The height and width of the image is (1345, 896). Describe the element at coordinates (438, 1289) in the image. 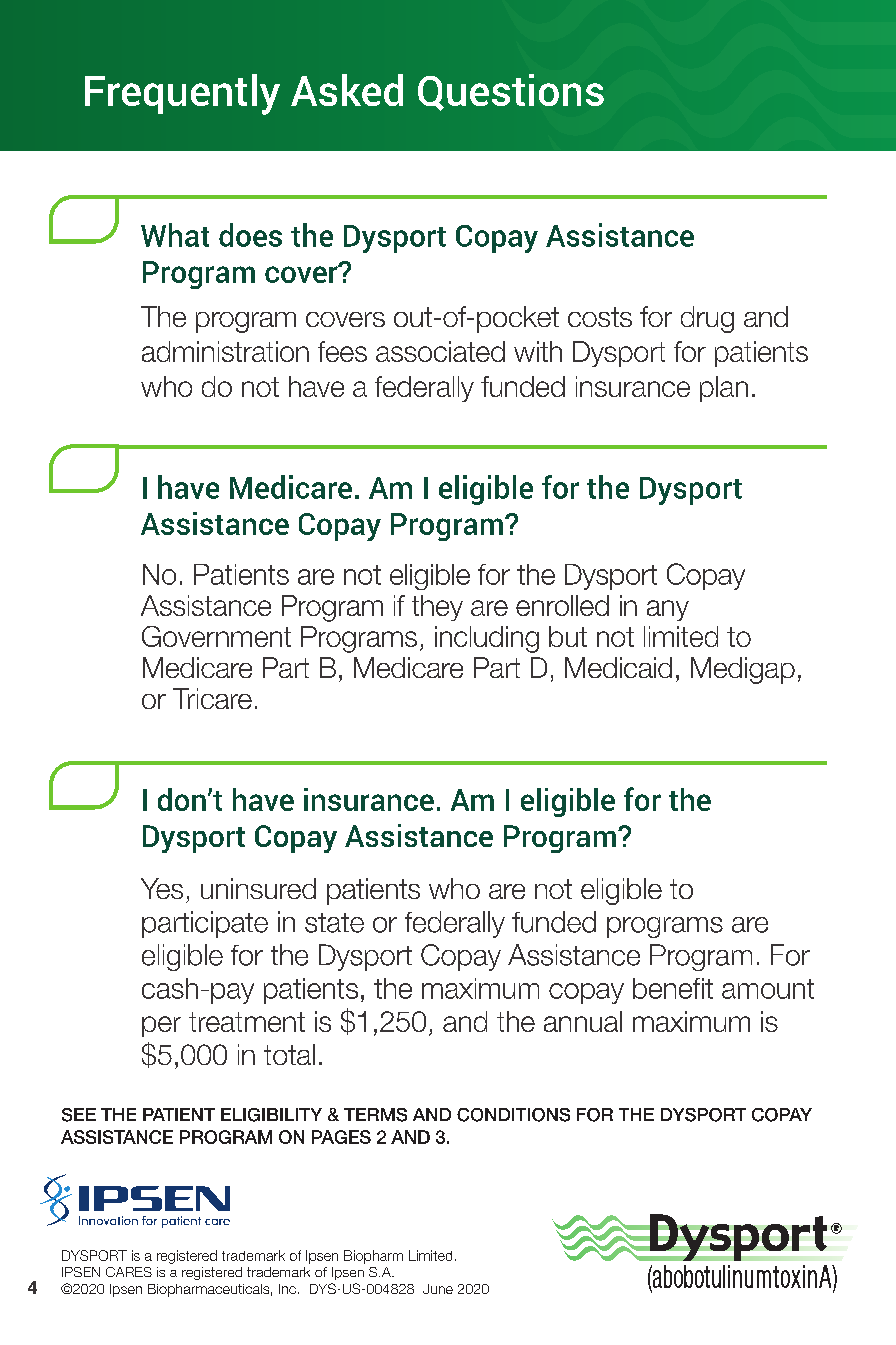

I see `June` at that location.
